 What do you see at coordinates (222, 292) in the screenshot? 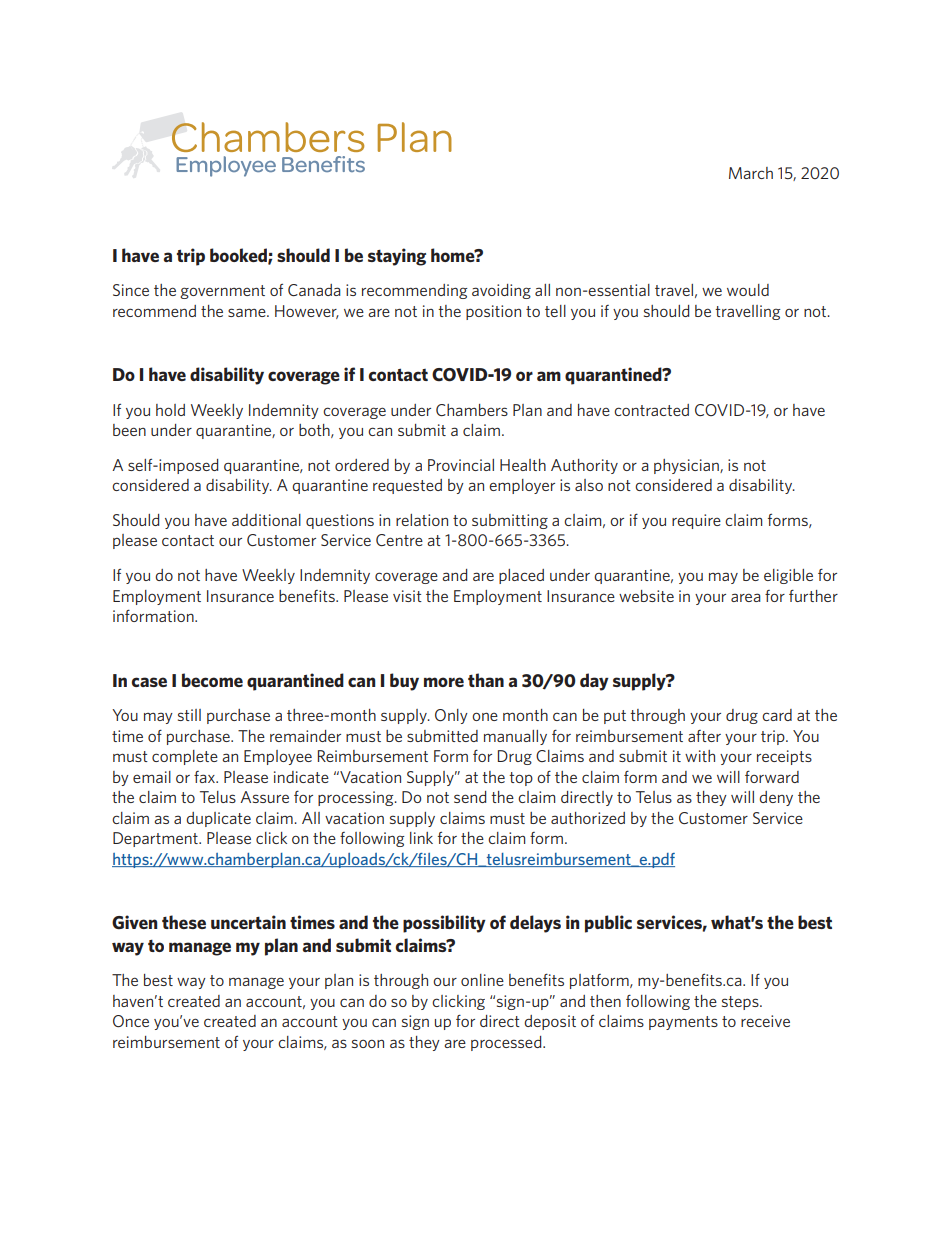
I see `government` at bounding box center [222, 292].
